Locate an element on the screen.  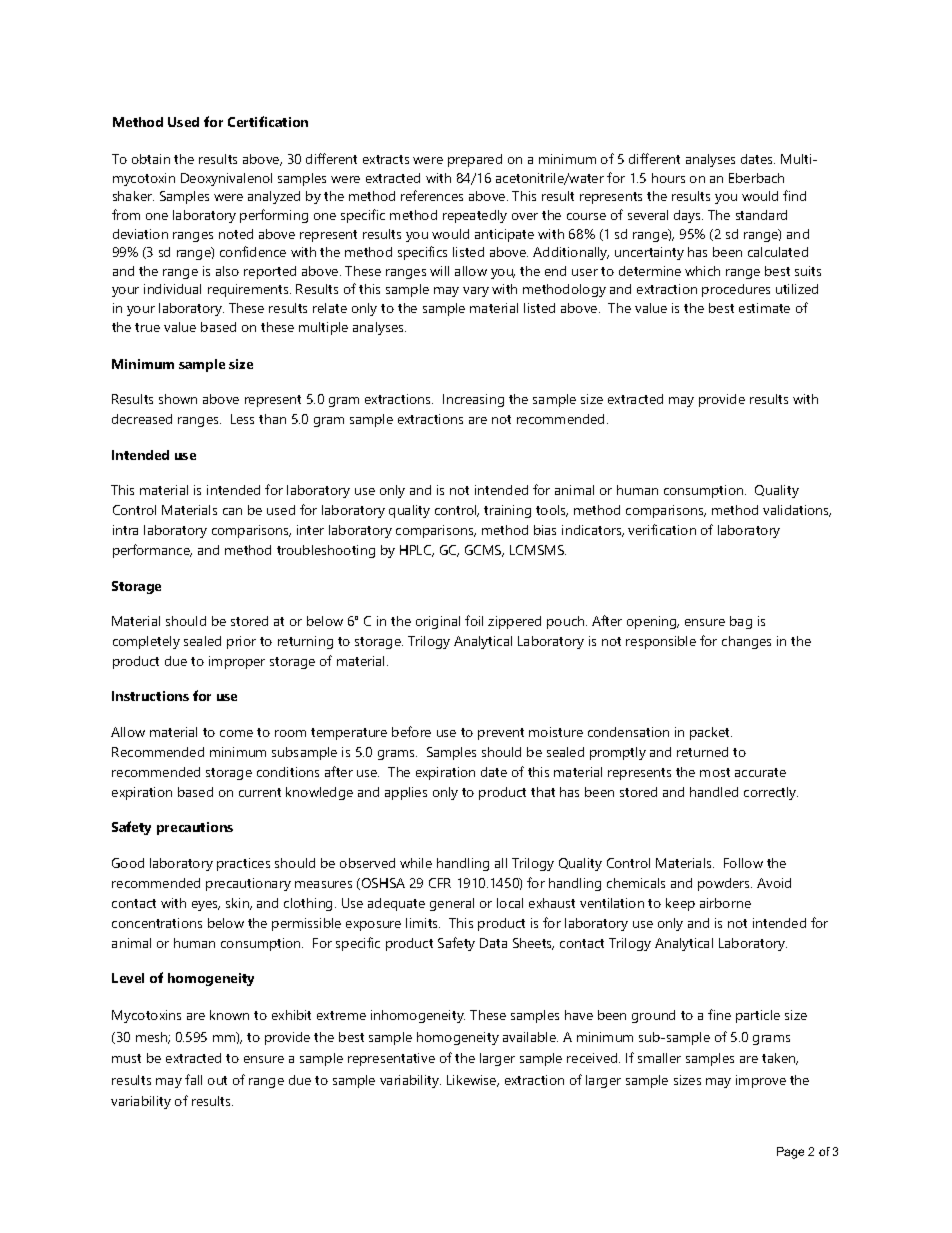
shown is located at coordinates (178, 399).
